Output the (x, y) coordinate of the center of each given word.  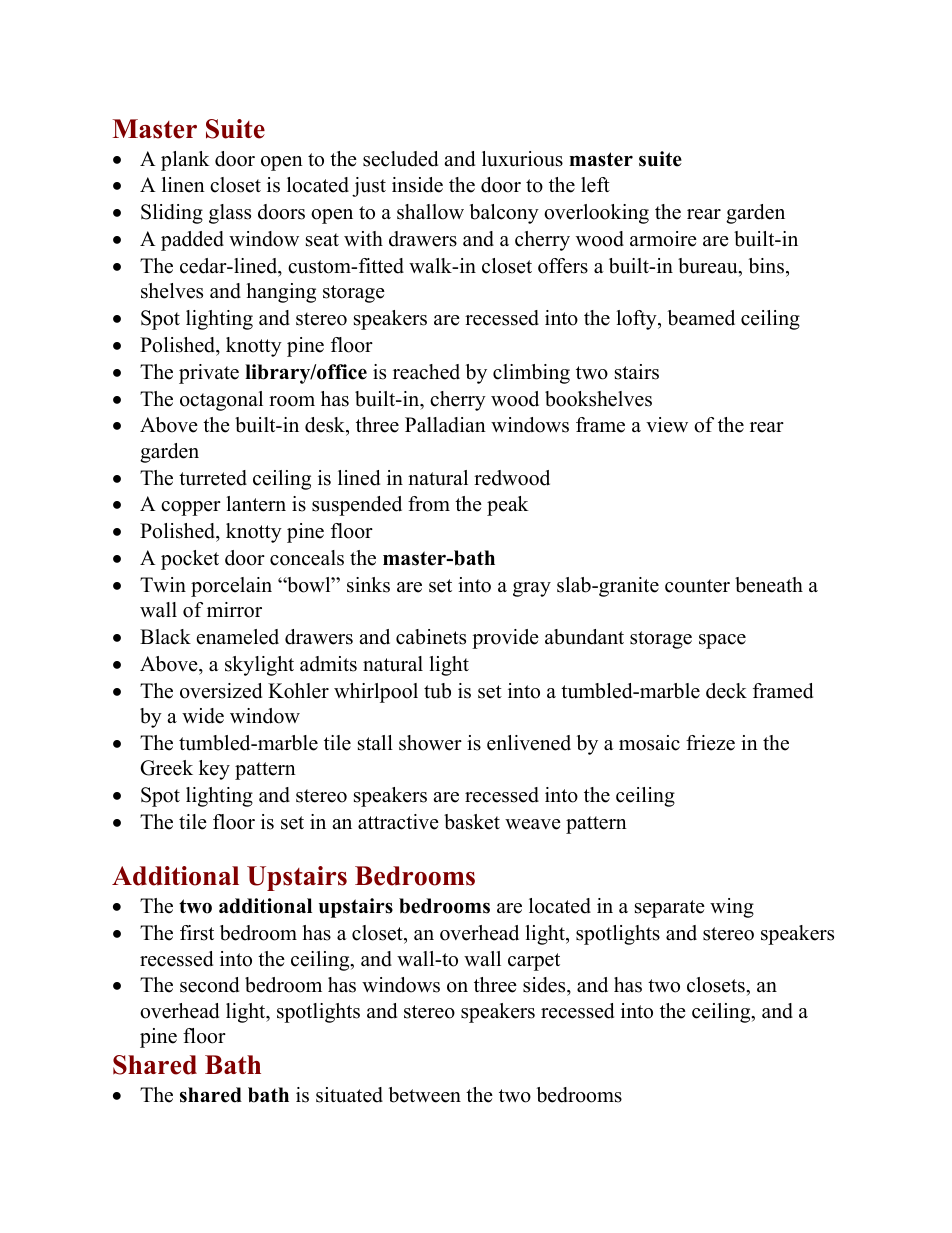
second (209, 985)
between (425, 1095)
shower (430, 743)
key (214, 770)
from (429, 504)
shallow (430, 212)
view (667, 425)
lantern (256, 504)
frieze (710, 743)
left (595, 185)
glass (230, 214)
